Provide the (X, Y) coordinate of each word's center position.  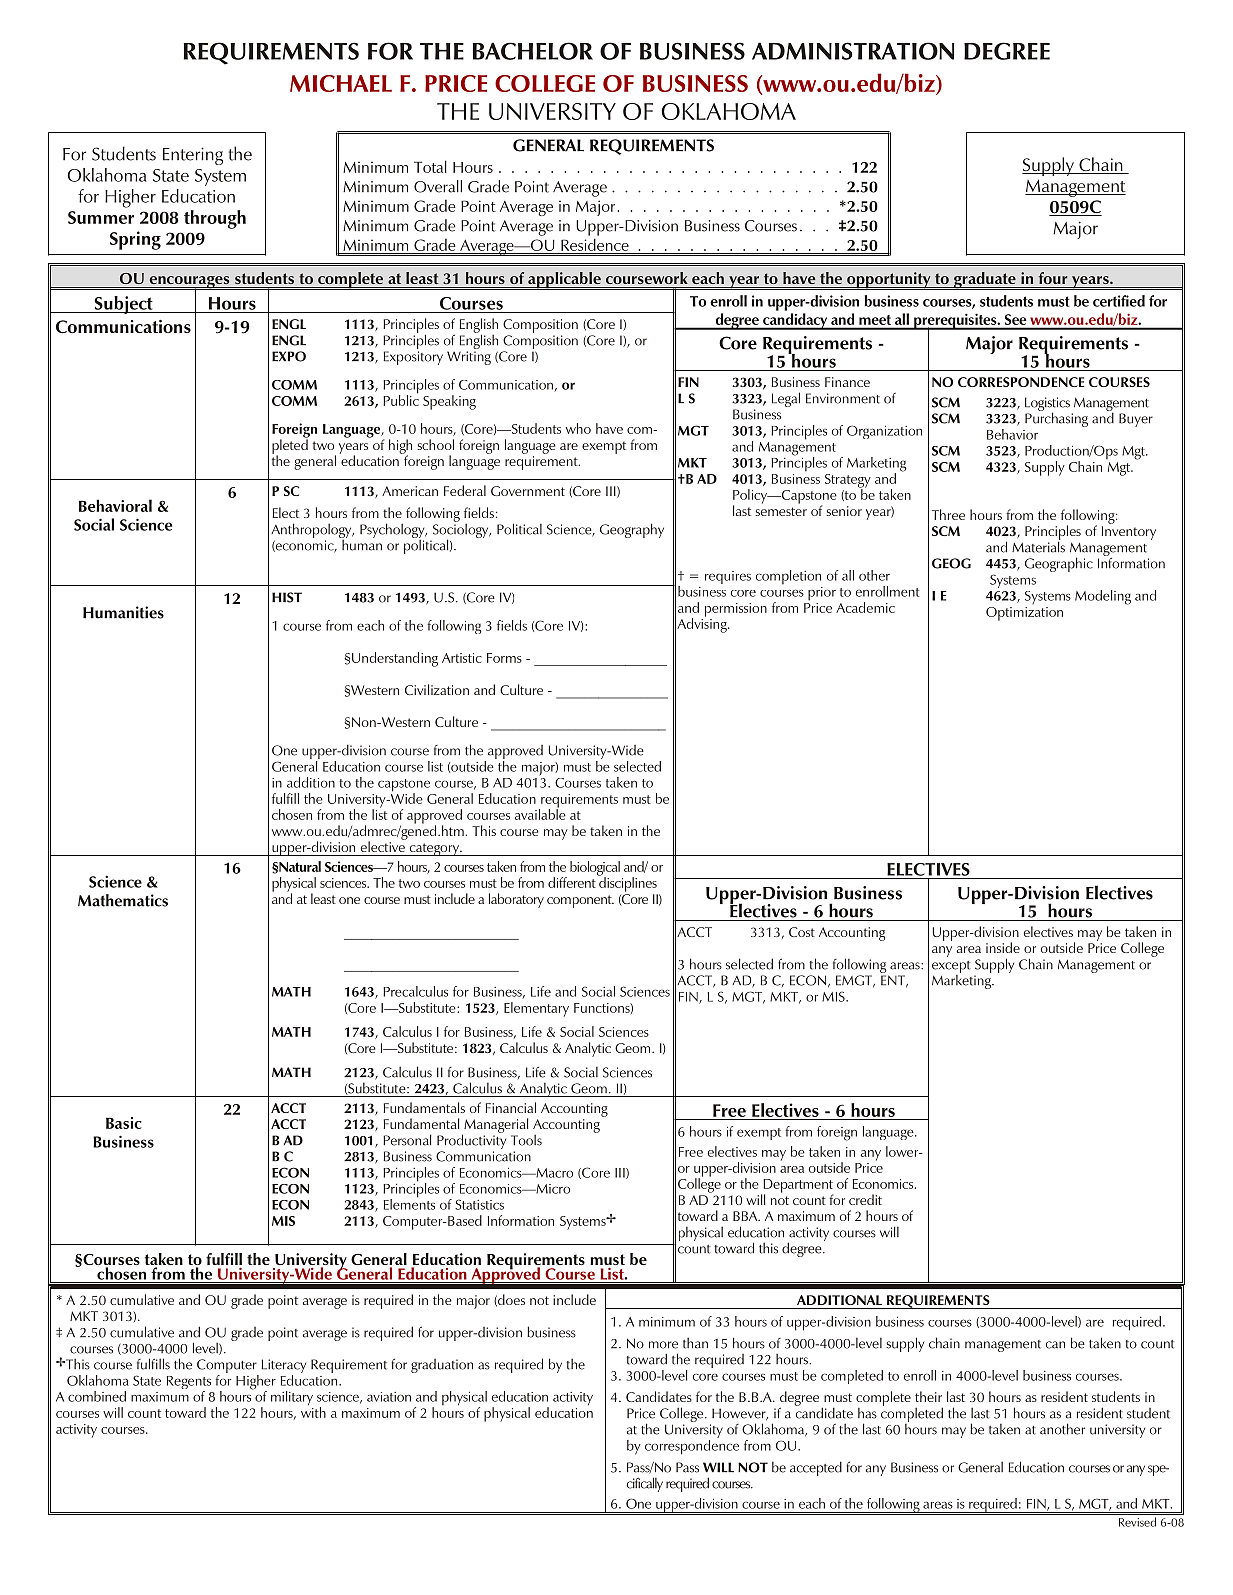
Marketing (962, 980)
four (1053, 278)
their (928, 1396)
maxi (144, 1397)
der (379, 657)
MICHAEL (341, 83)
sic (132, 1123)
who (578, 428)
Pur (1034, 418)
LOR (571, 51)
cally (652, 1484)
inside (1003, 947)
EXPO (289, 356)
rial (520, 1123)
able (553, 813)
